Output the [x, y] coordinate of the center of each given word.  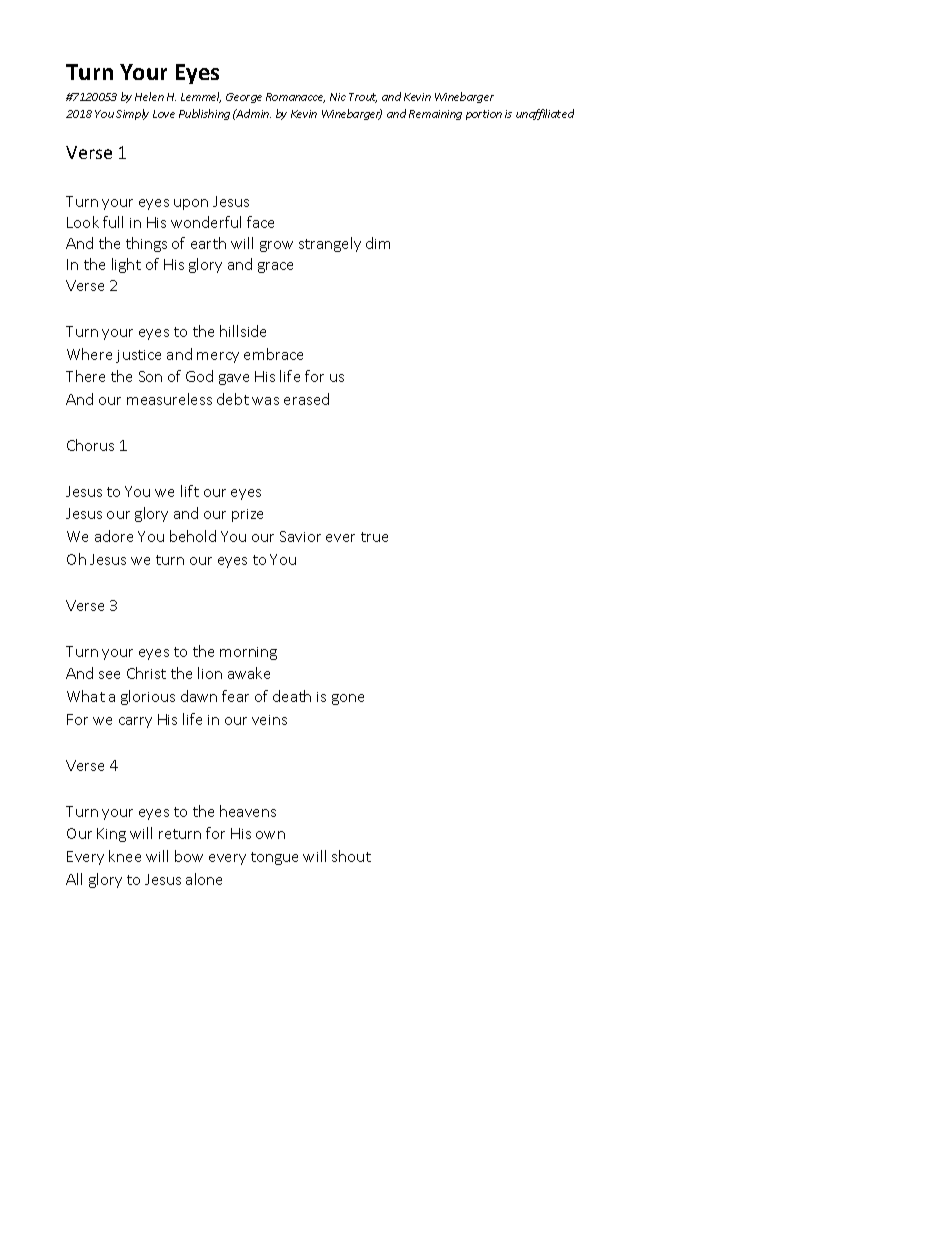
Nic [338, 97]
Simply [132, 114]
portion [484, 115]
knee [125, 856]
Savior [300, 536]
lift [190, 491]
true [374, 537]
